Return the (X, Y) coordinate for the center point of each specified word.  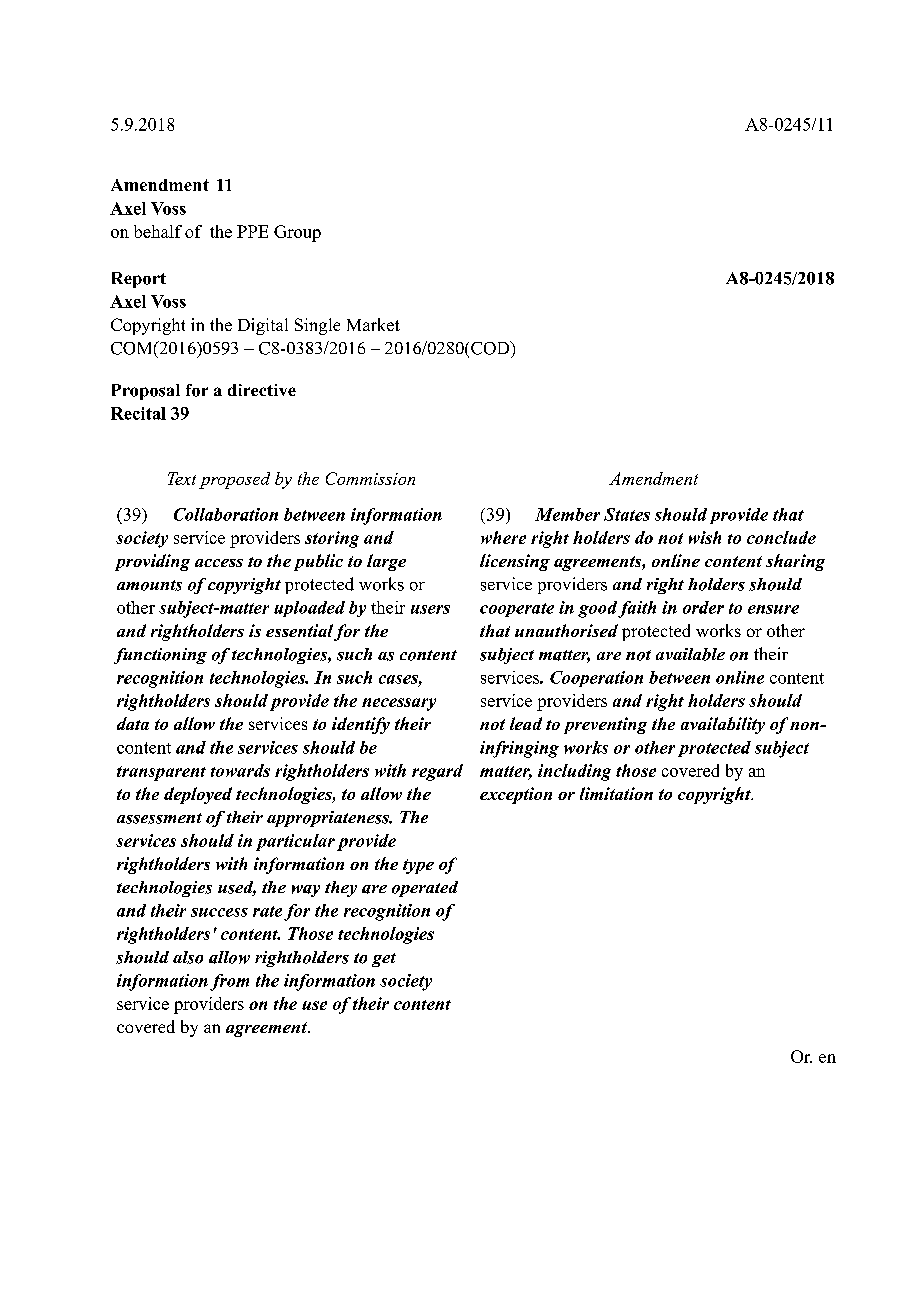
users (430, 609)
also (188, 957)
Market (373, 324)
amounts (149, 585)
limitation (616, 793)
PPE (252, 231)
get (384, 960)
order (703, 607)
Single (317, 326)
